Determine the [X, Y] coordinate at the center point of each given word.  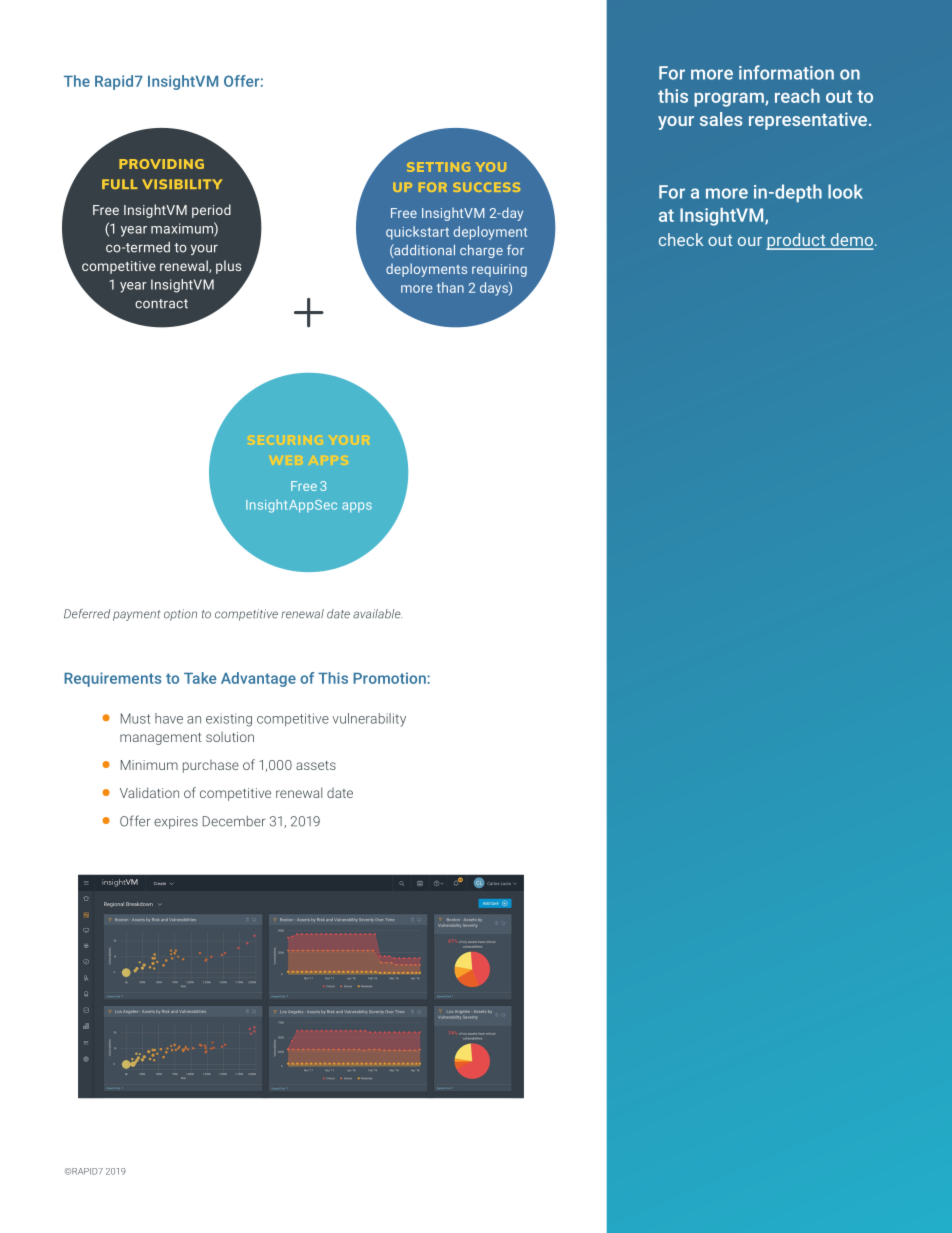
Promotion [390, 678]
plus [228, 267]
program [730, 100]
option [180, 615]
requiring [499, 270]
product [797, 241]
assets [316, 765]
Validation [149, 792]
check [681, 239]
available [377, 614]
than [450, 287]
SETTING [438, 167]
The [77, 81]
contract [161, 304]
